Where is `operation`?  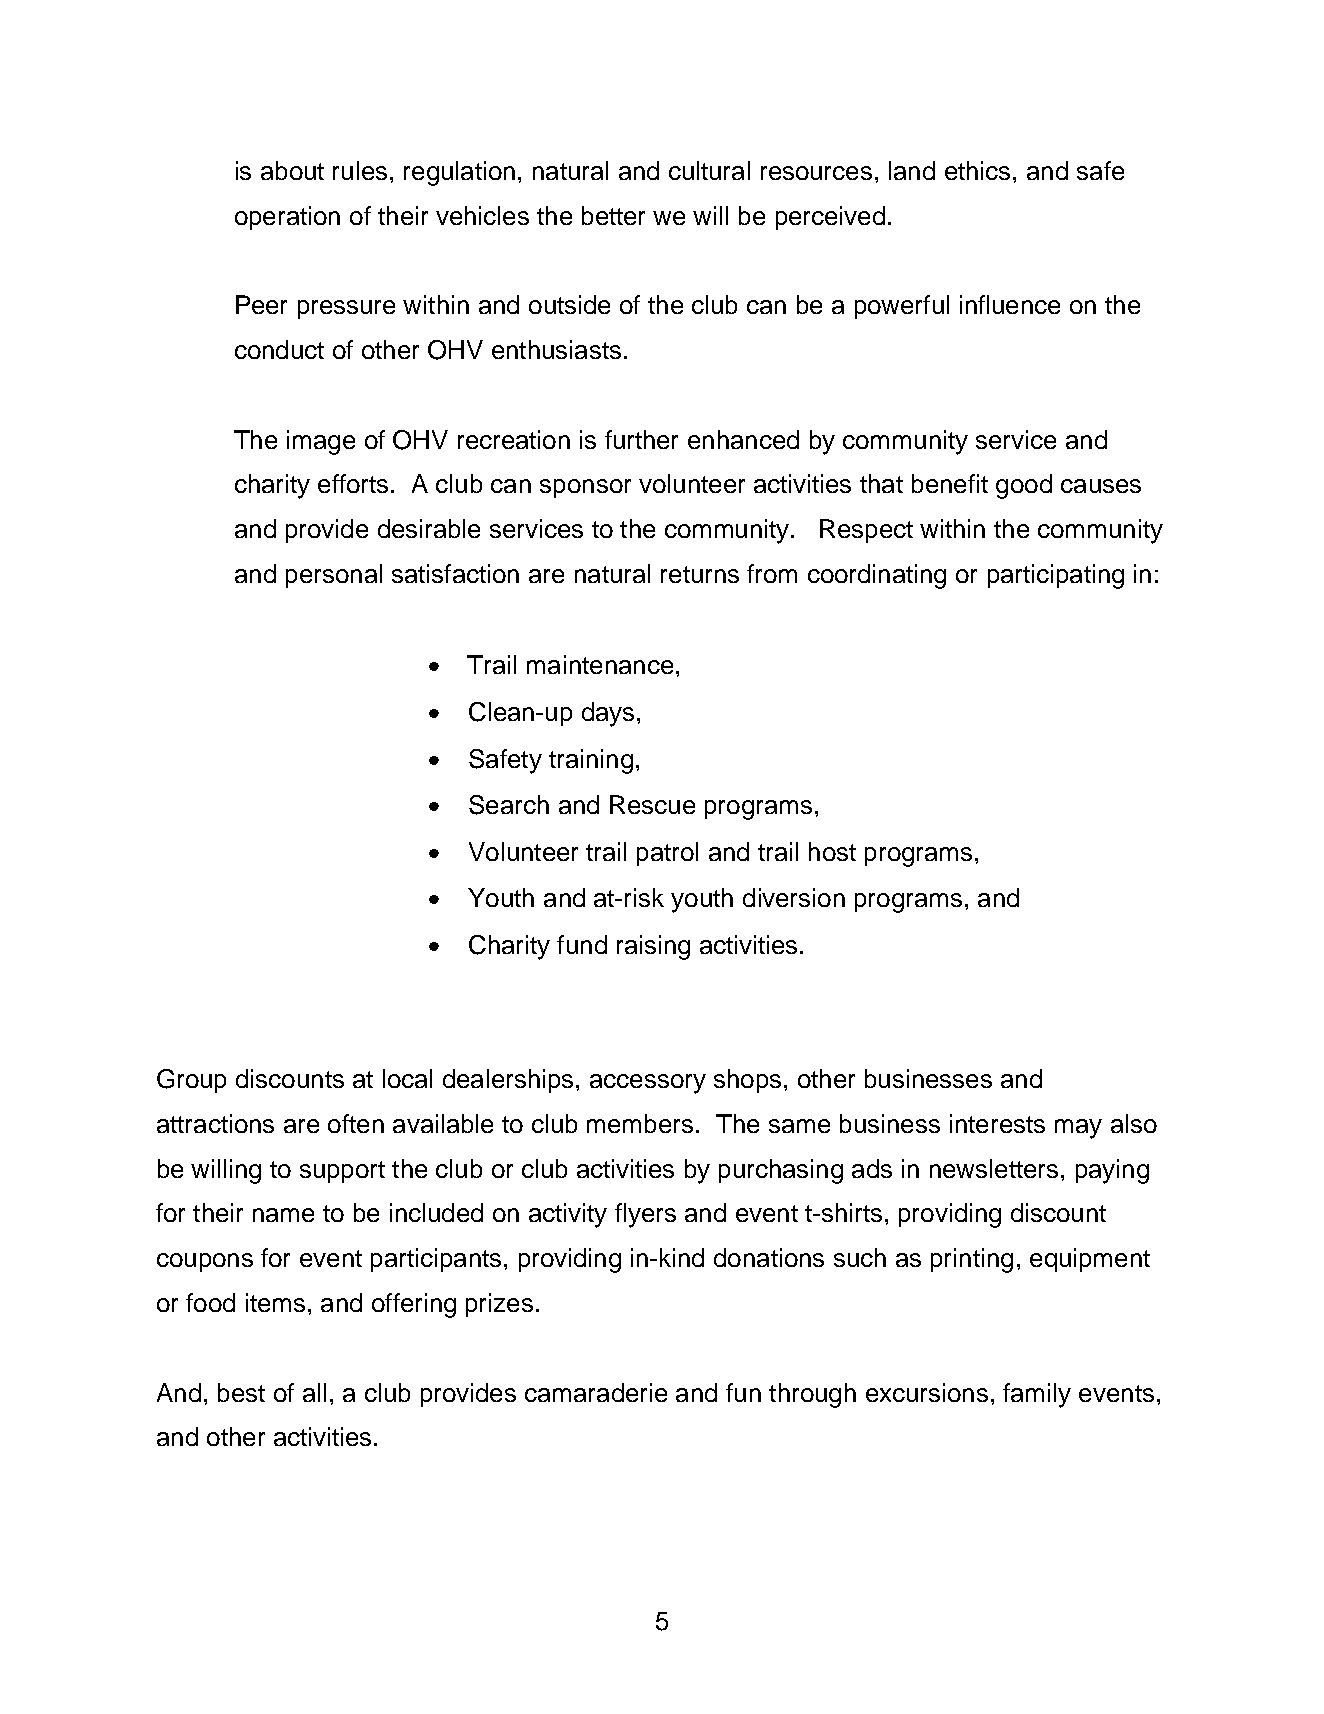 operation is located at coordinates (287, 218).
